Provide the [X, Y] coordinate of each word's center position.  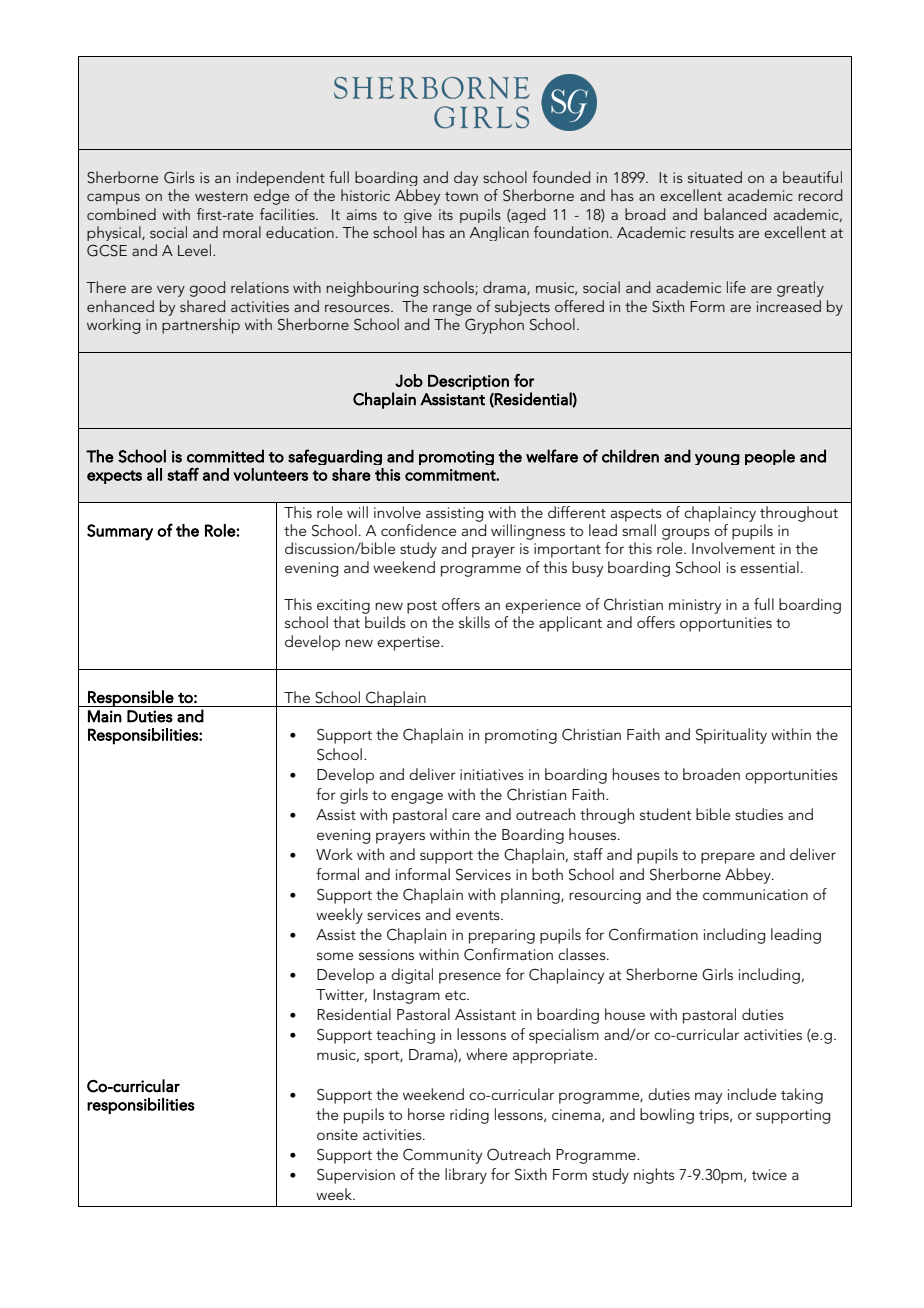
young [717, 459]
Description [468, 382]
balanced [735, 214]
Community [442, 1156]
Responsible [130, 698]
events [479, 915]
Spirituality [731, 736]
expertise [409, 643]
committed [225, 456]
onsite [337, 1134]
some [335, 956]
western [221, 196]
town [461, 196]
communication [755, 894]
